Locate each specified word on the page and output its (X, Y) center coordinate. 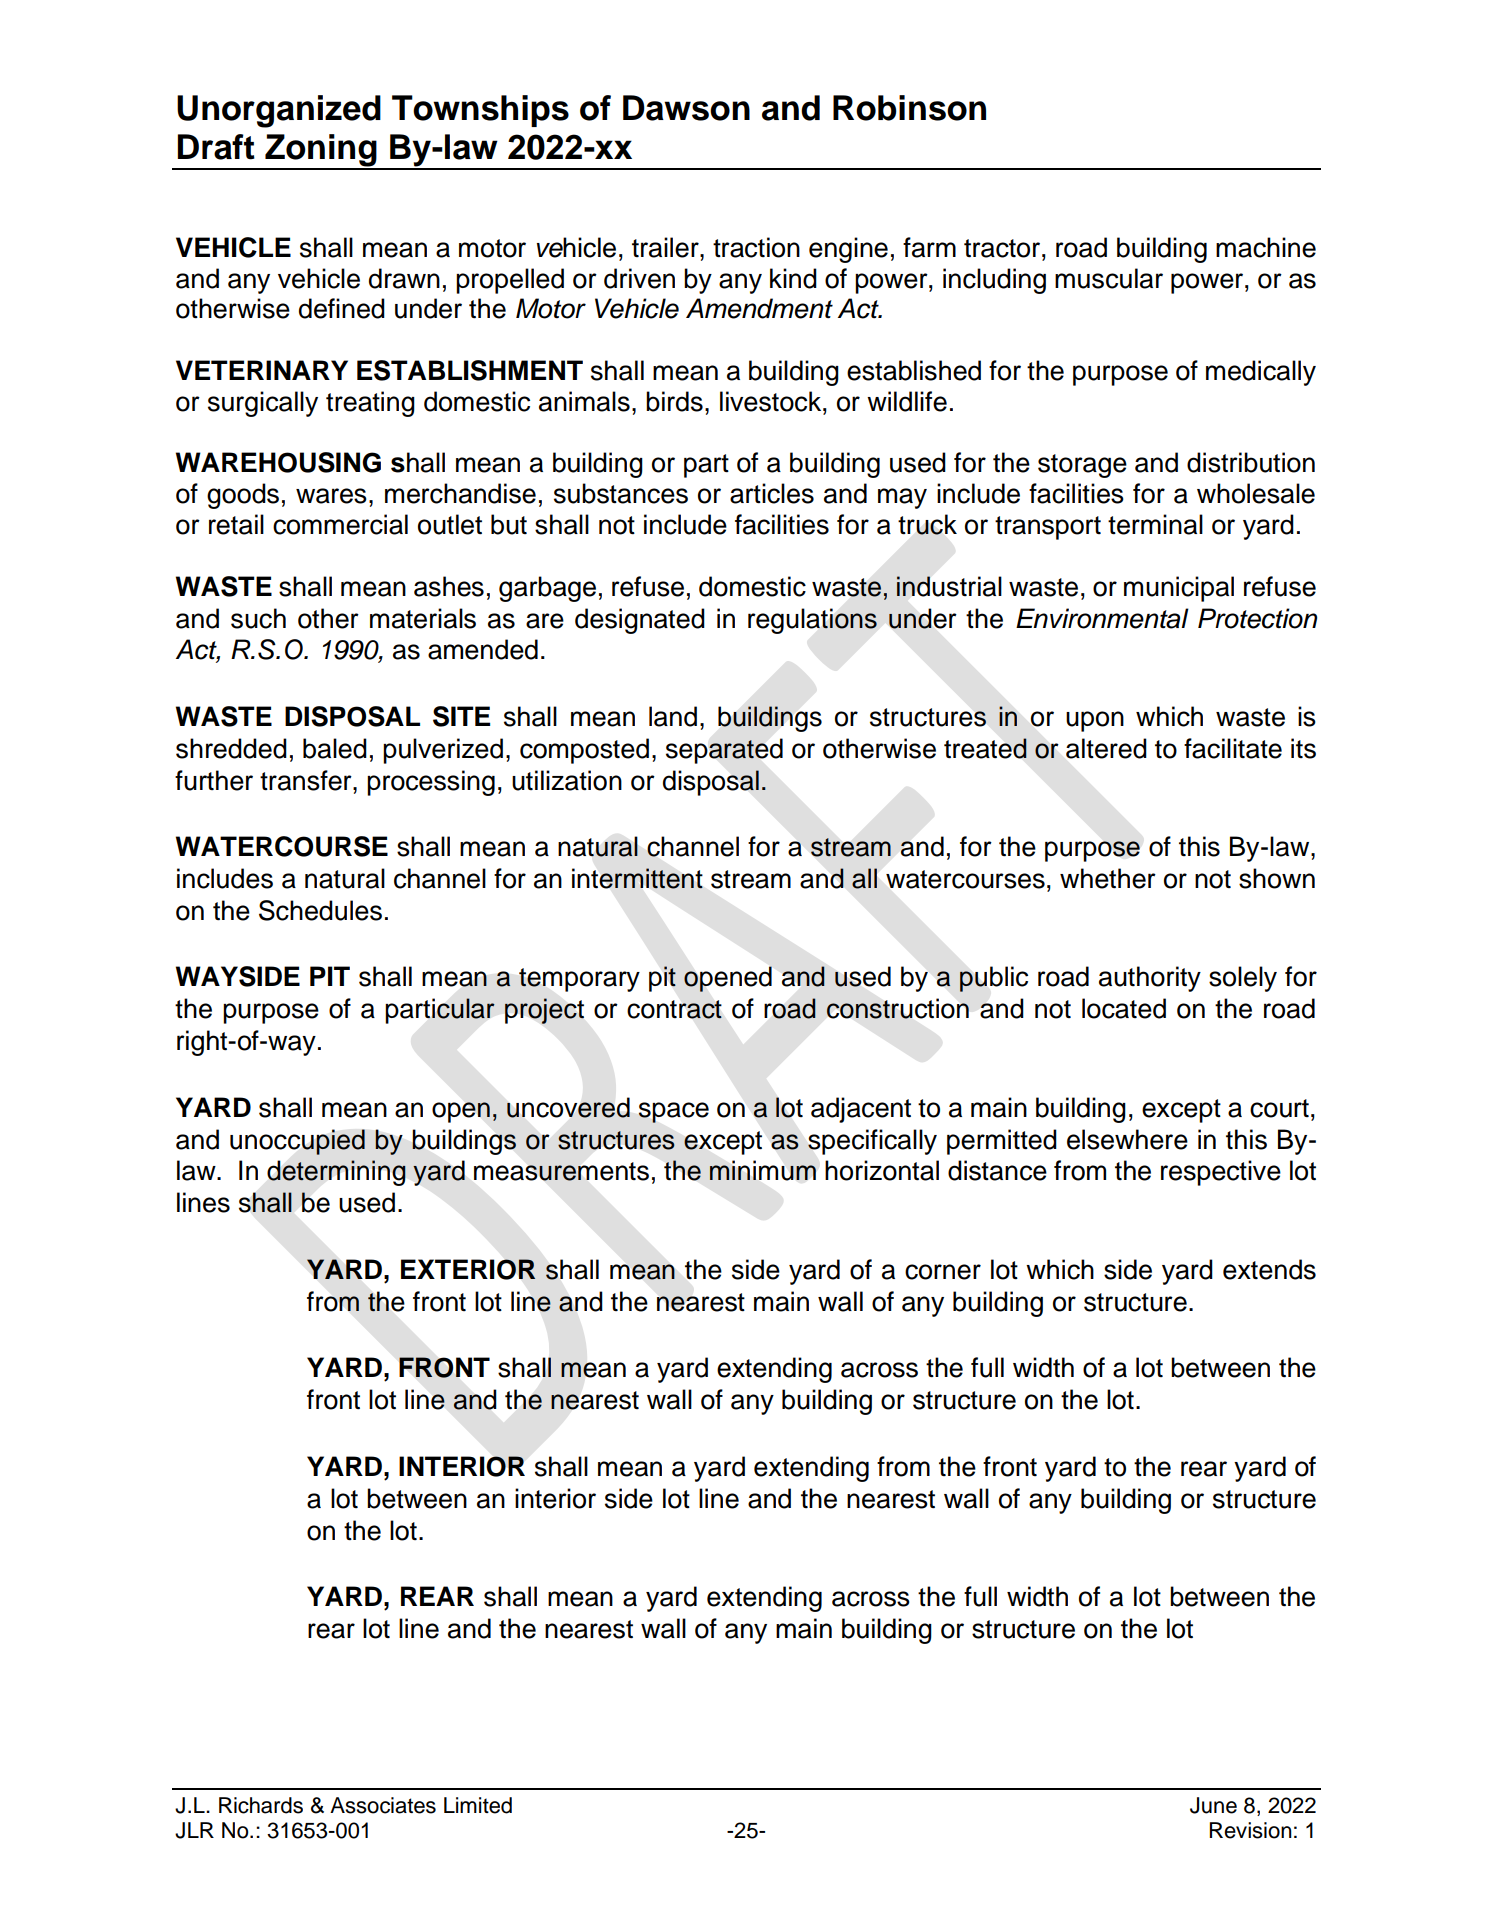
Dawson (686, 108)
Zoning (321, 151)
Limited (478, 1805)
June (1213, 1805)
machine (1266, 247)
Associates (383, 1805)
